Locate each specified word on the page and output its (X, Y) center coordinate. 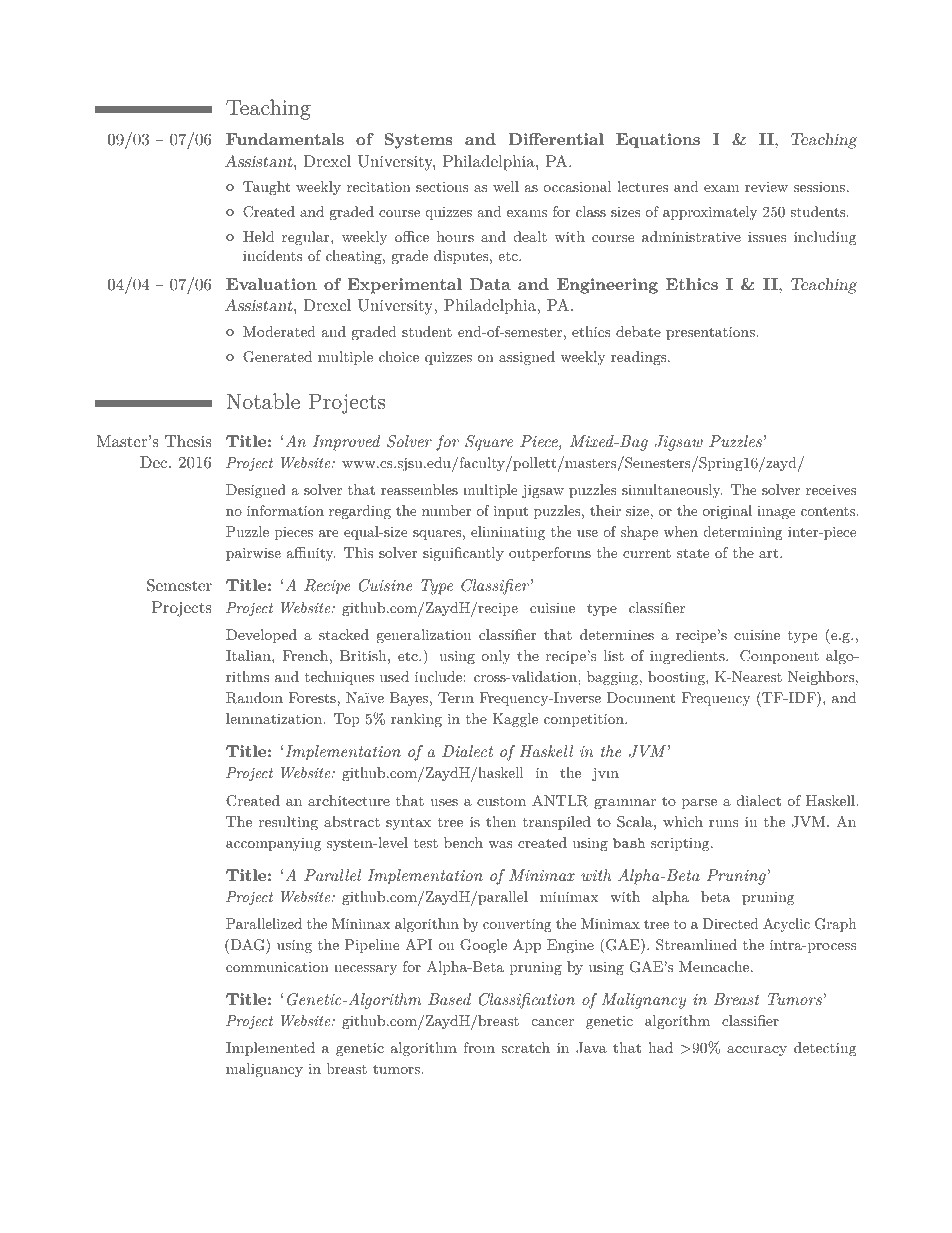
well (506, 186)
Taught (266, 188)
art (768, 553)
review (766, 187)
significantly (463, 554)
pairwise (253, 554)
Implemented (270, 1049)
